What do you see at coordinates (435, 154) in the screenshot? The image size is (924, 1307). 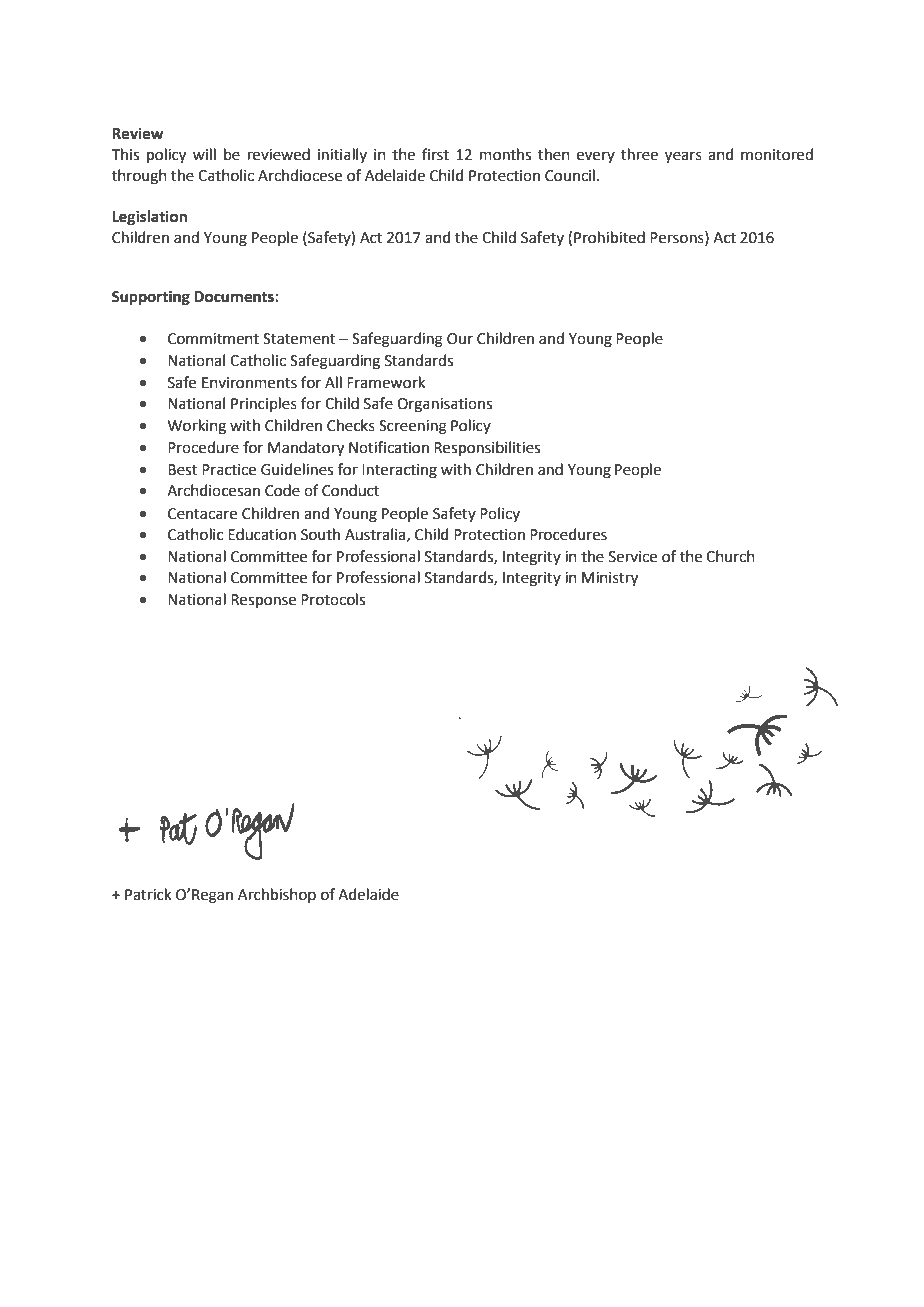 I see `first` at bounding box center [435, 154].
